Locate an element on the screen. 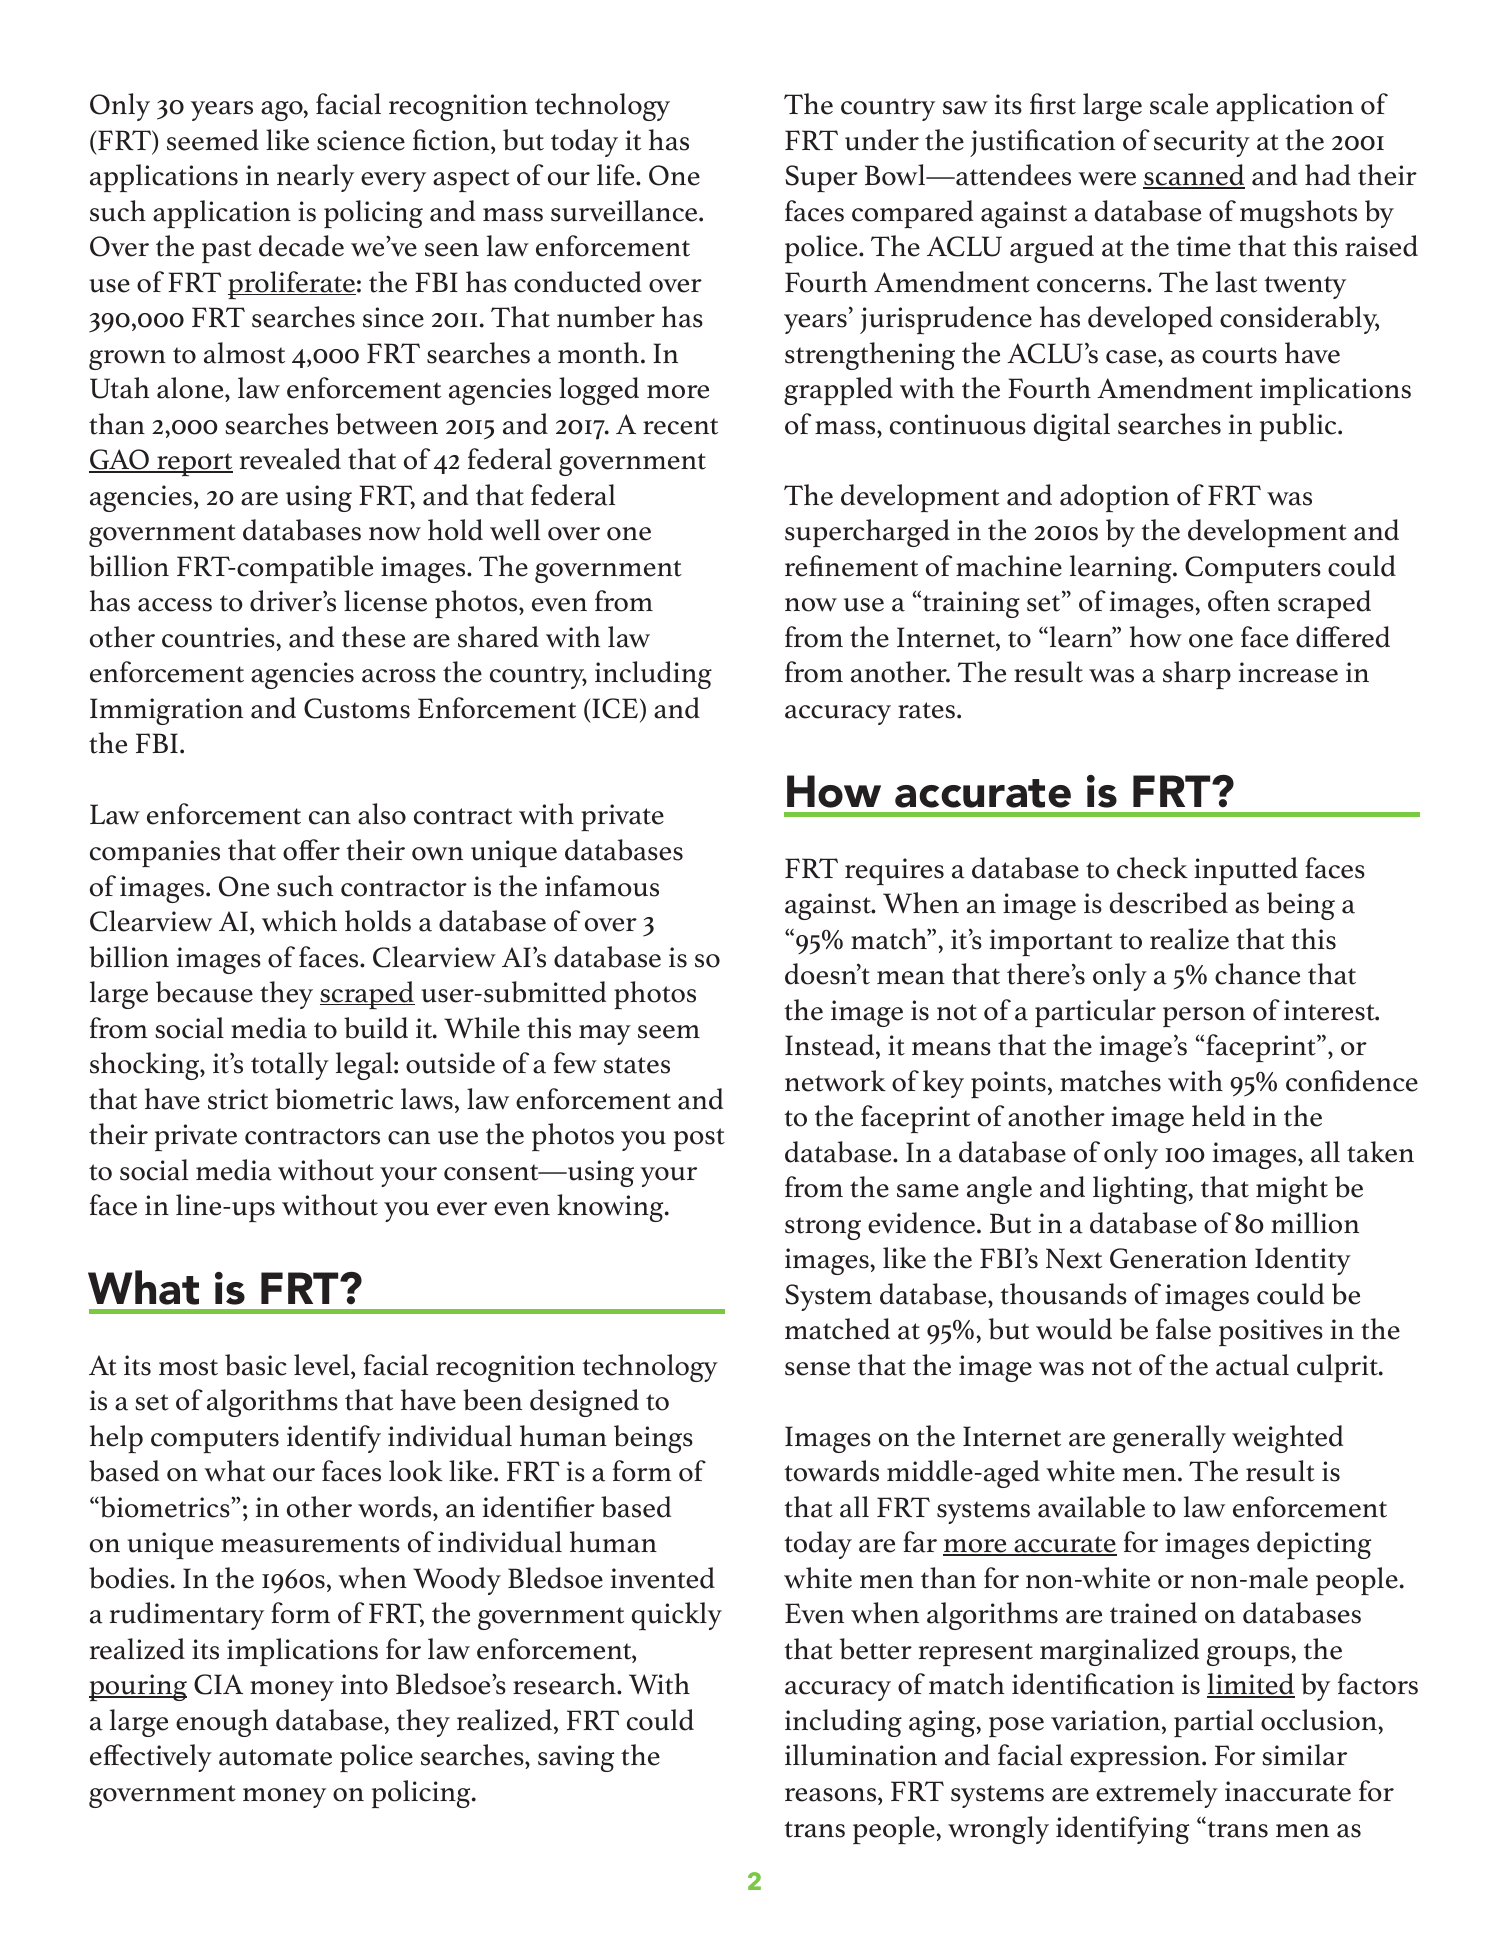  because is located at coordinates (204, 992).
